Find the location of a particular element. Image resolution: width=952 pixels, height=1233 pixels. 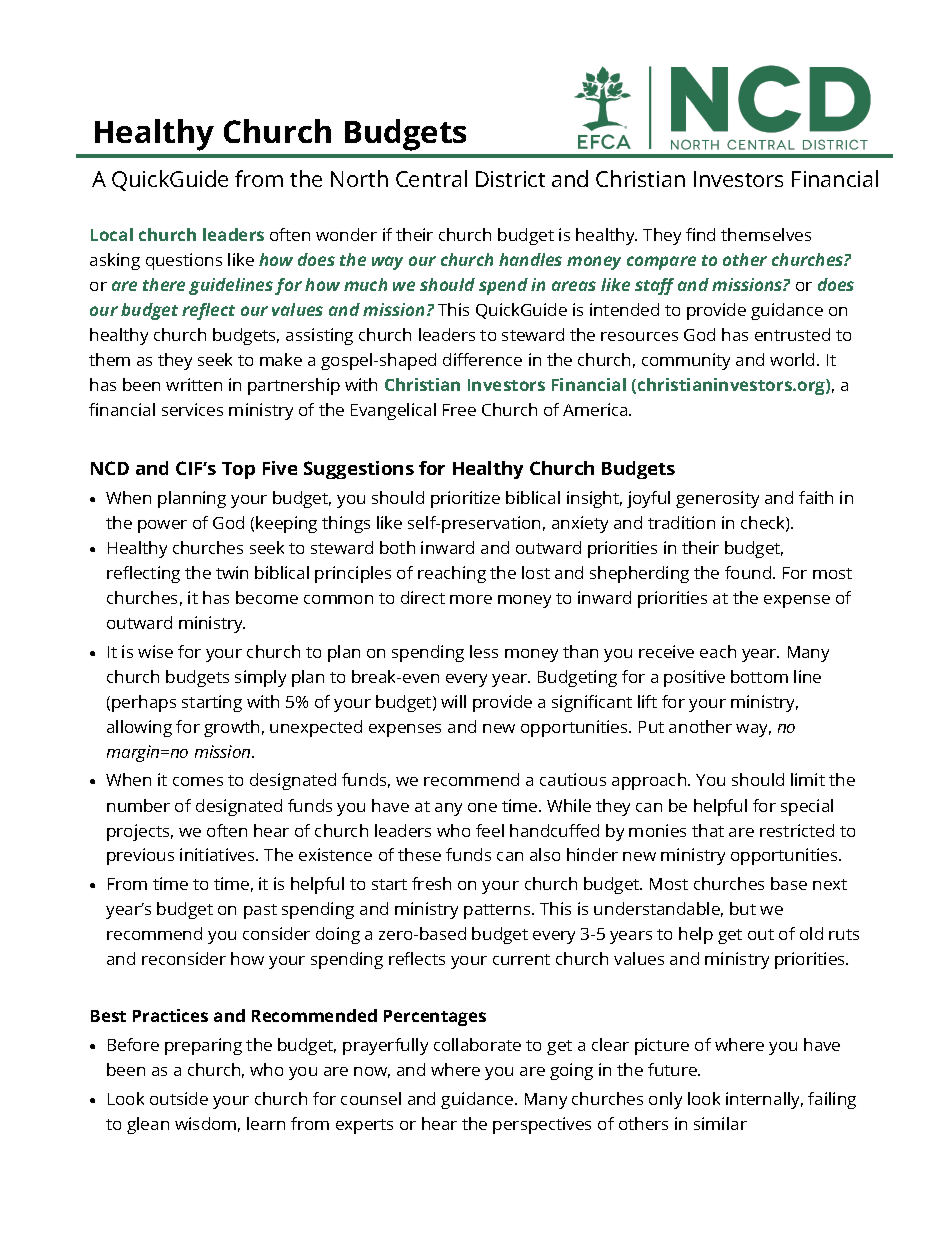

District is located at coordinates (510, 179).
